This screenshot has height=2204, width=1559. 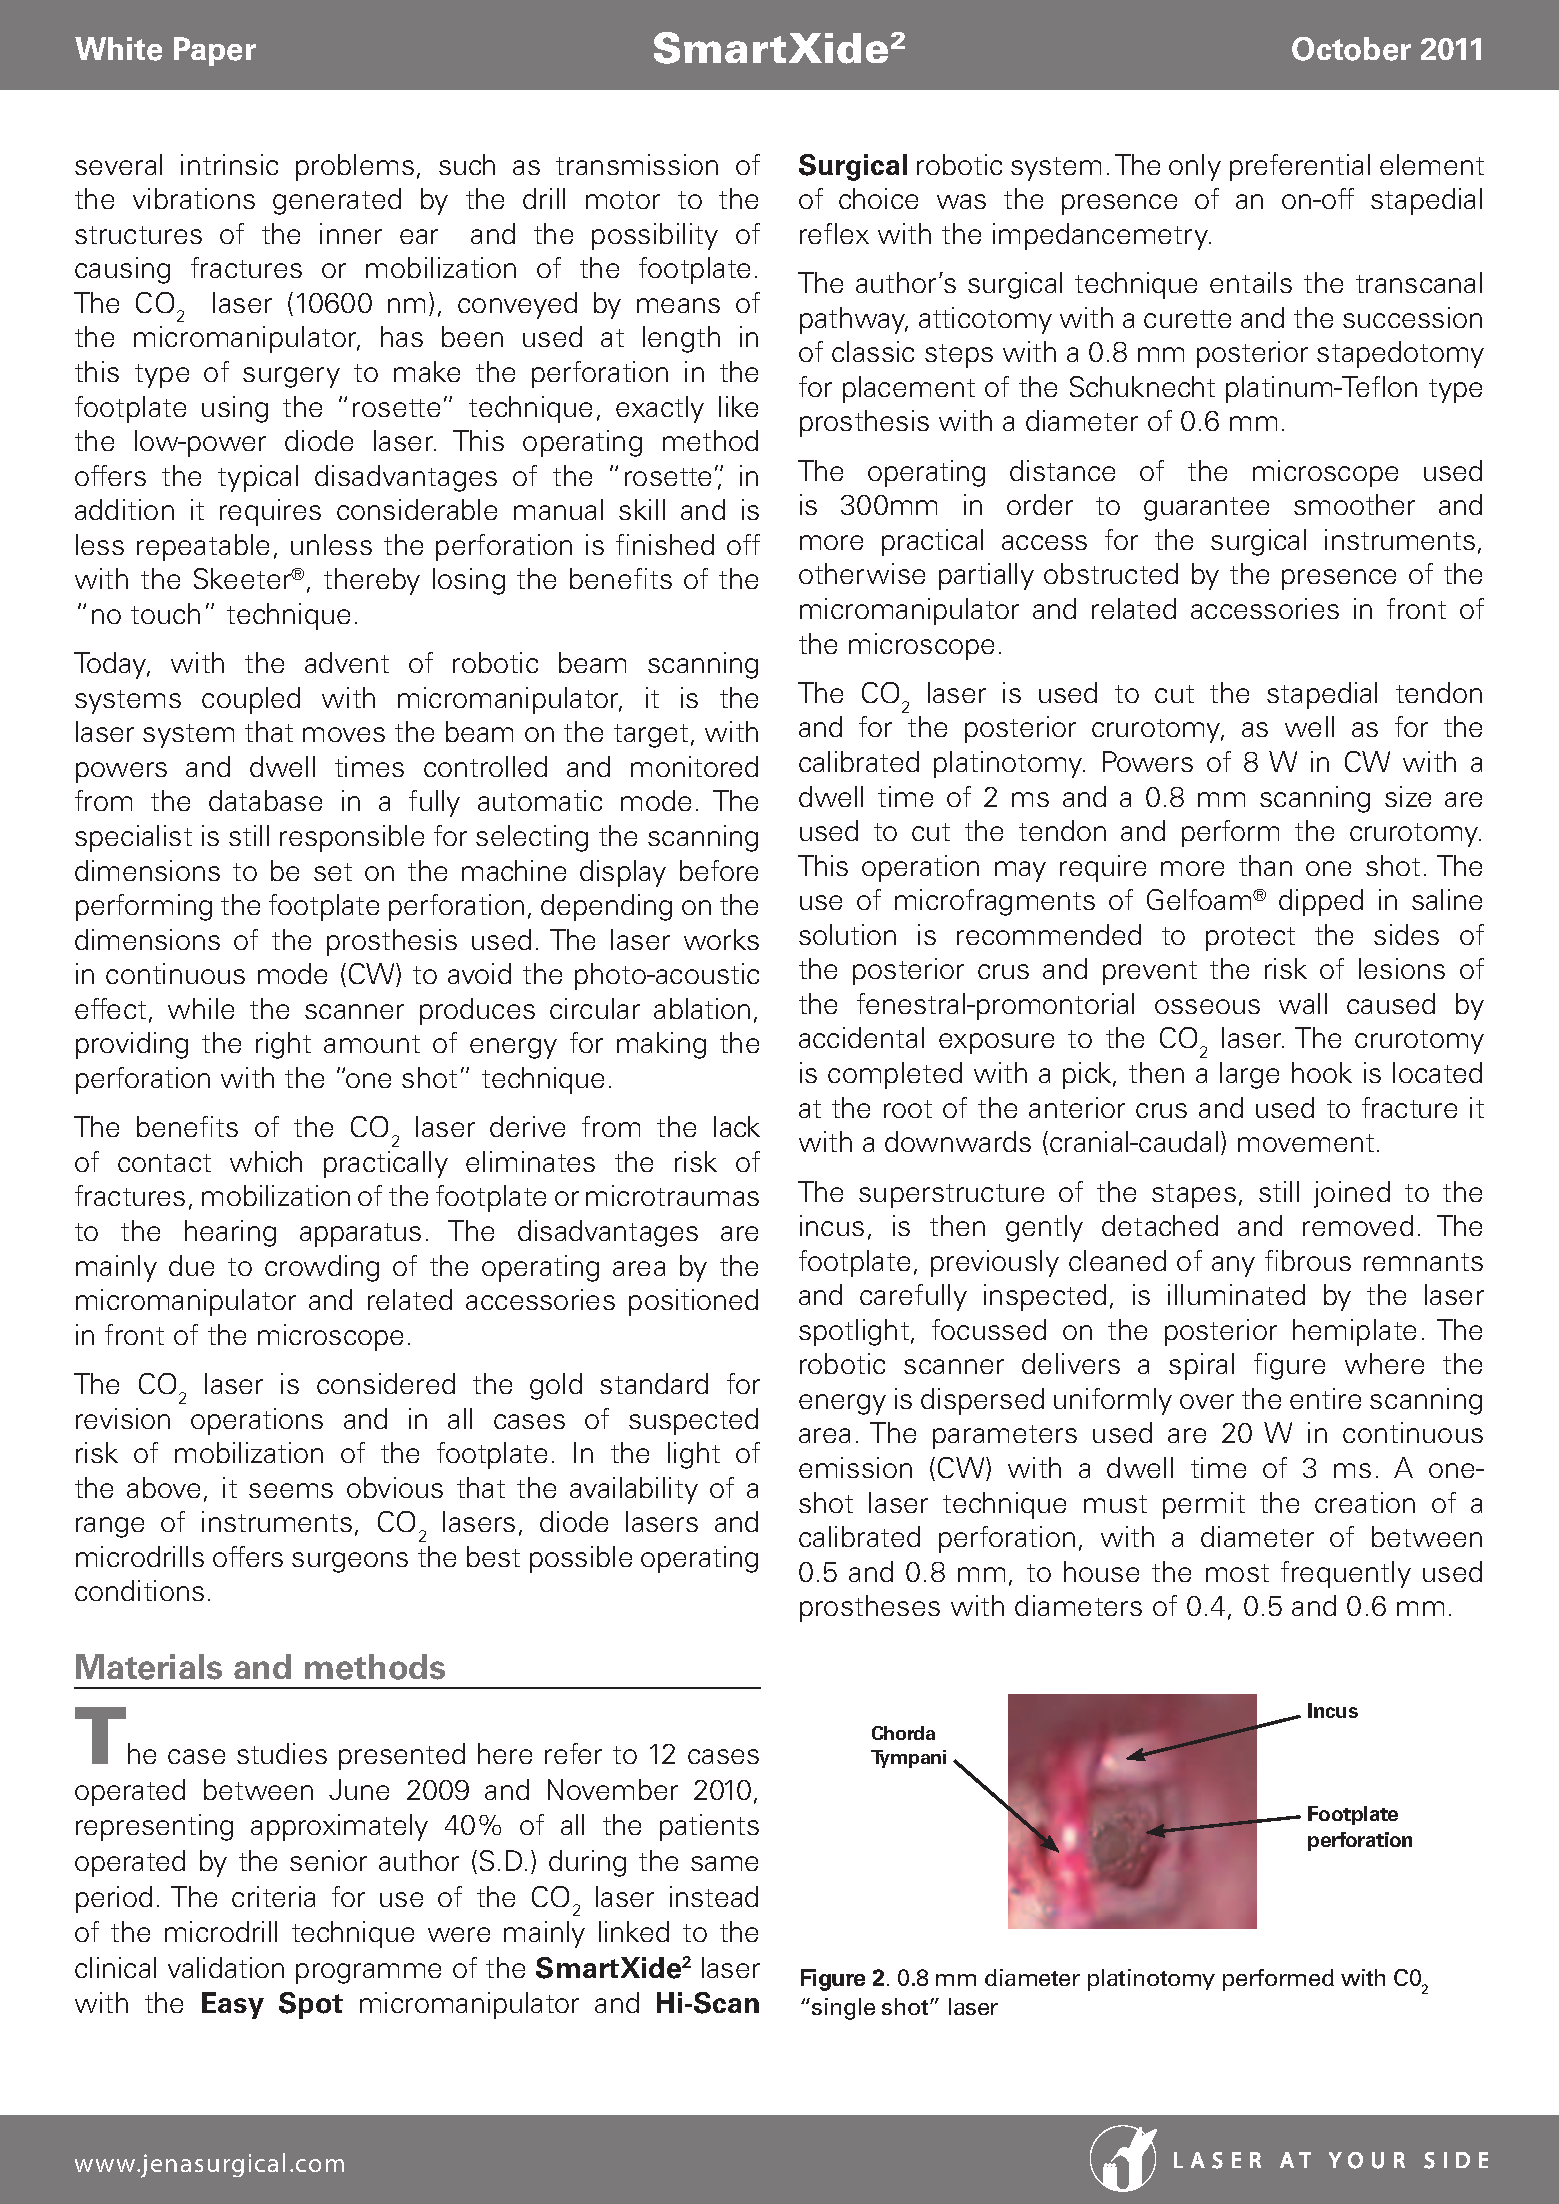 What do you see at coordinates (283, 1045) in the screenshot?
I see `right` at bounding box center [283, 1045].
